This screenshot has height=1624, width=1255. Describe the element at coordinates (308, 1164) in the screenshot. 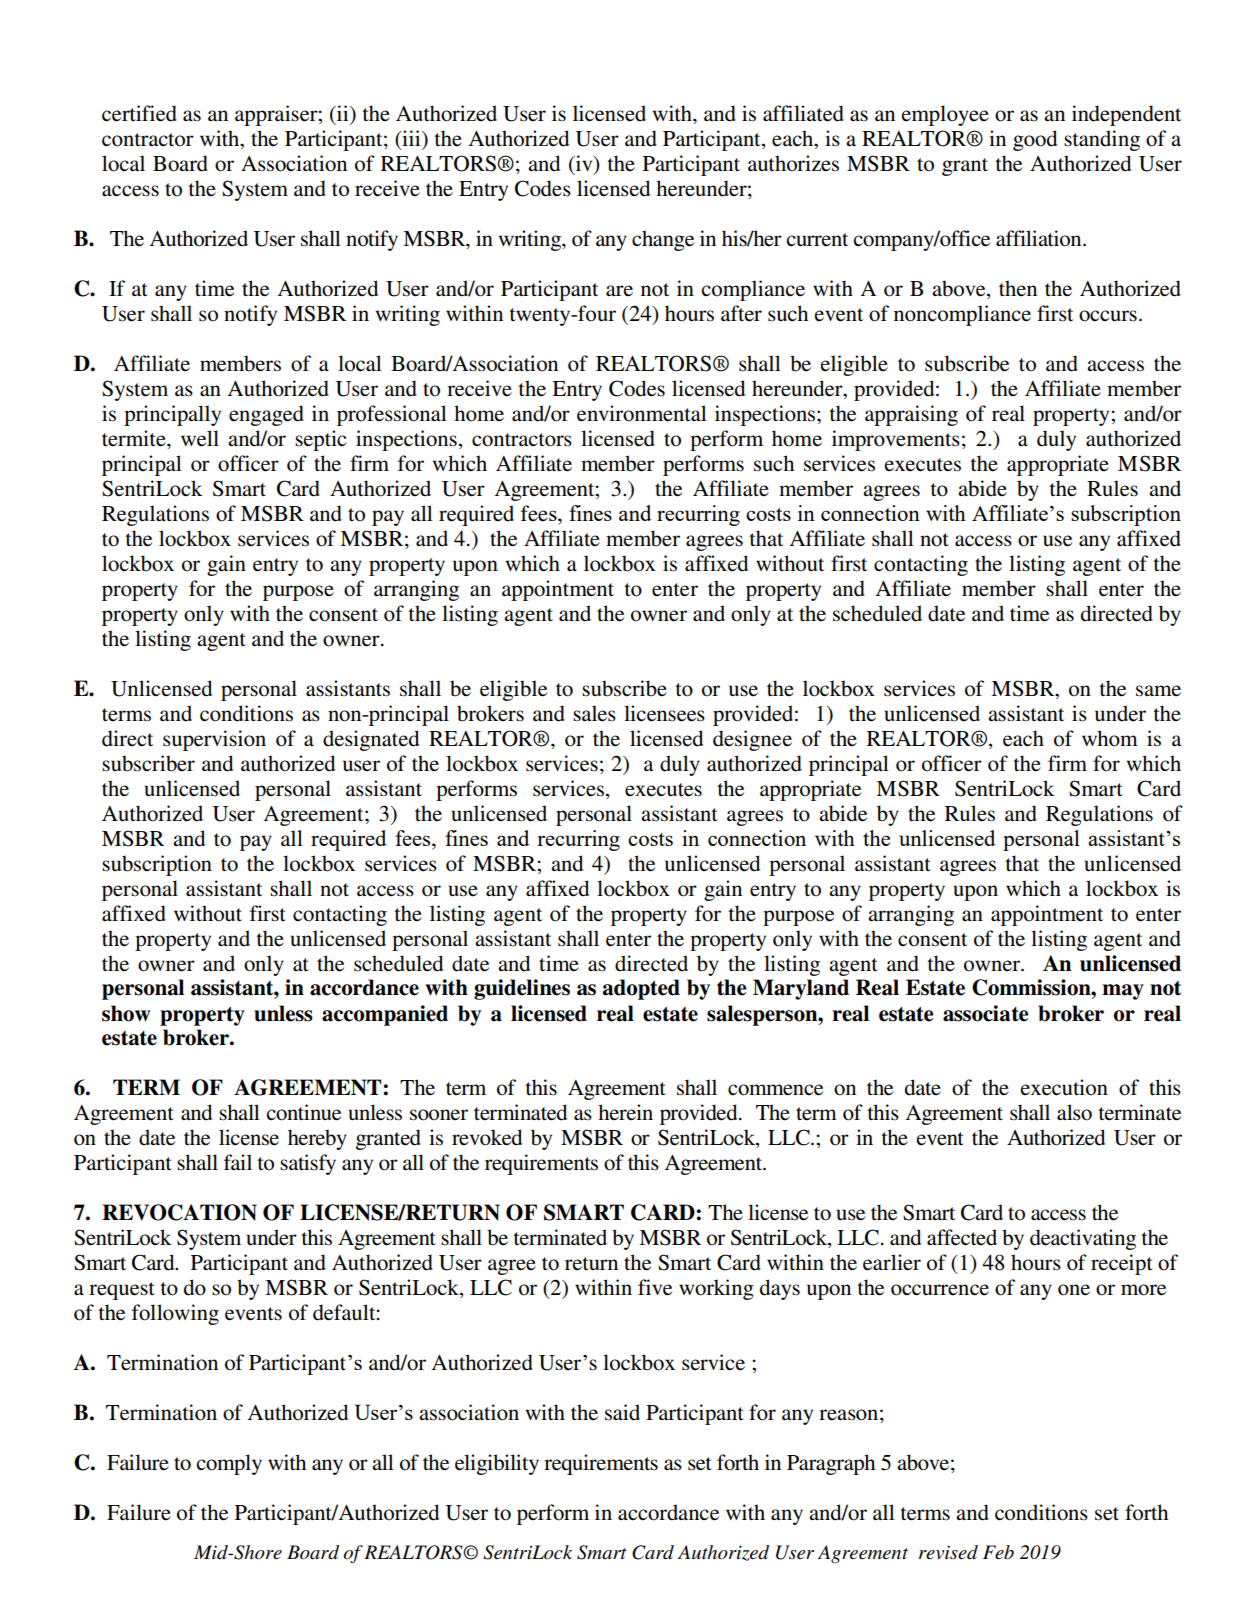

I see `satisfy` at that location.
